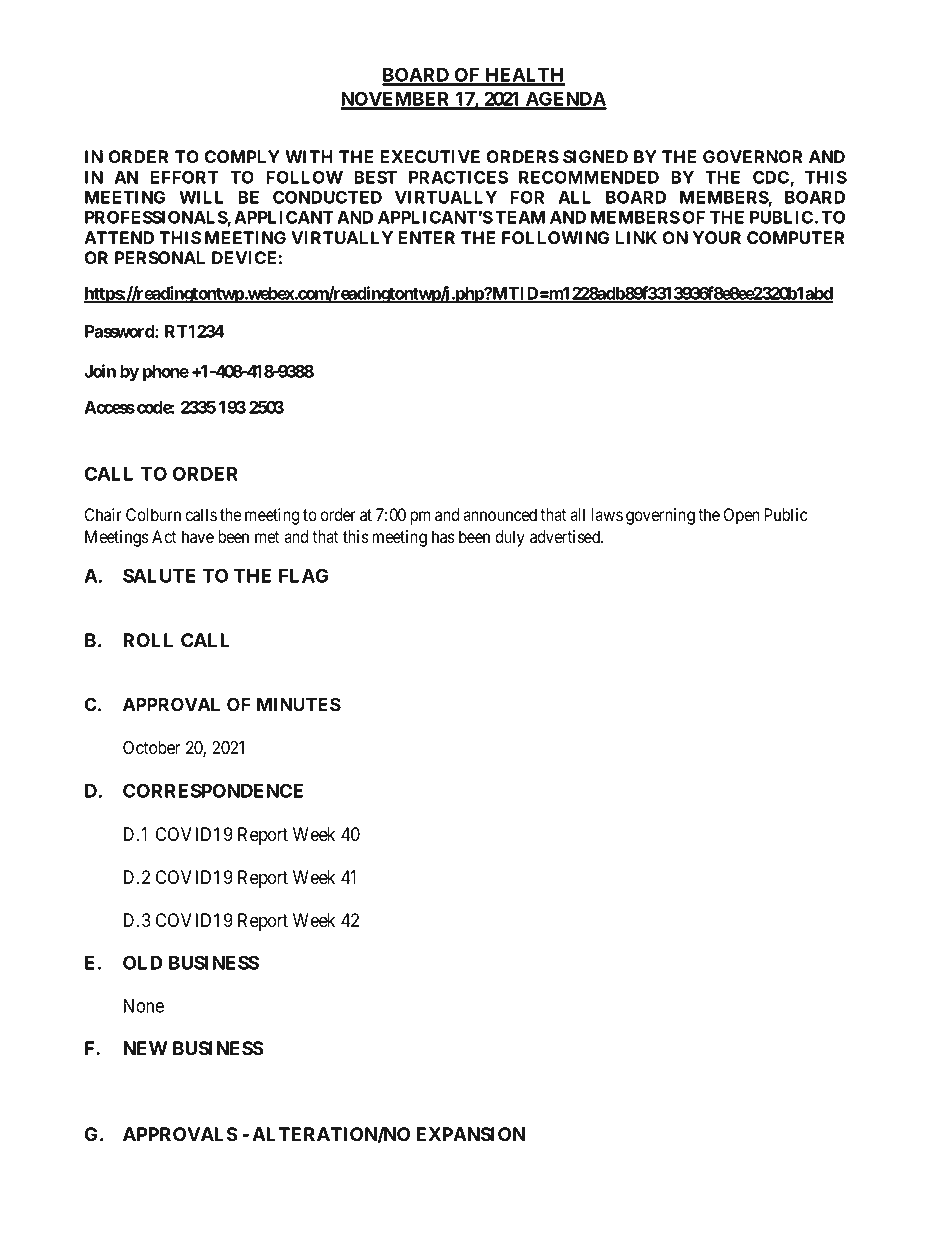  Describe the element at coordinates (145, 1048) in the screenshot. I see `NEW` at that location.
